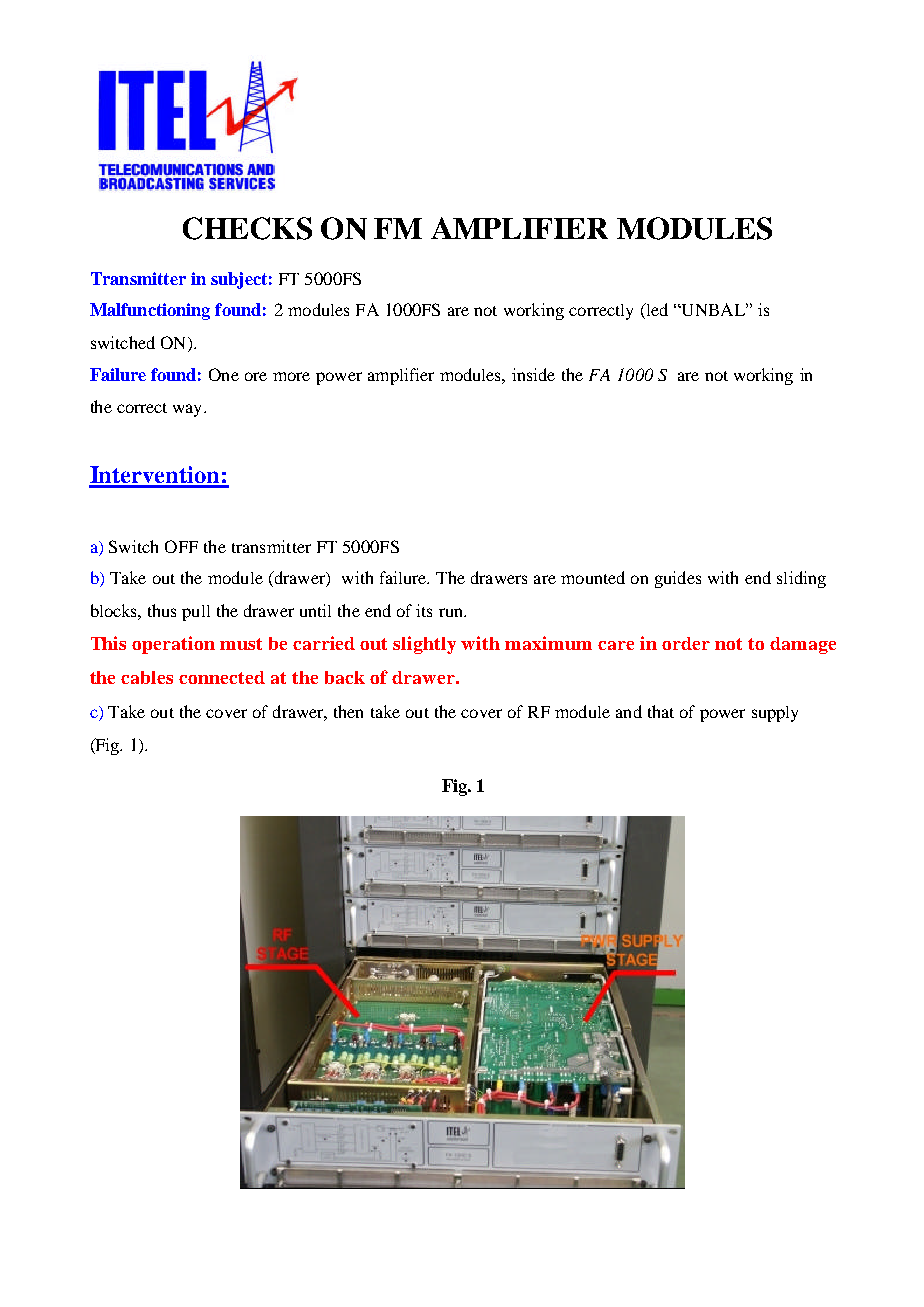  I want to click on connected, so click(222, 677).
